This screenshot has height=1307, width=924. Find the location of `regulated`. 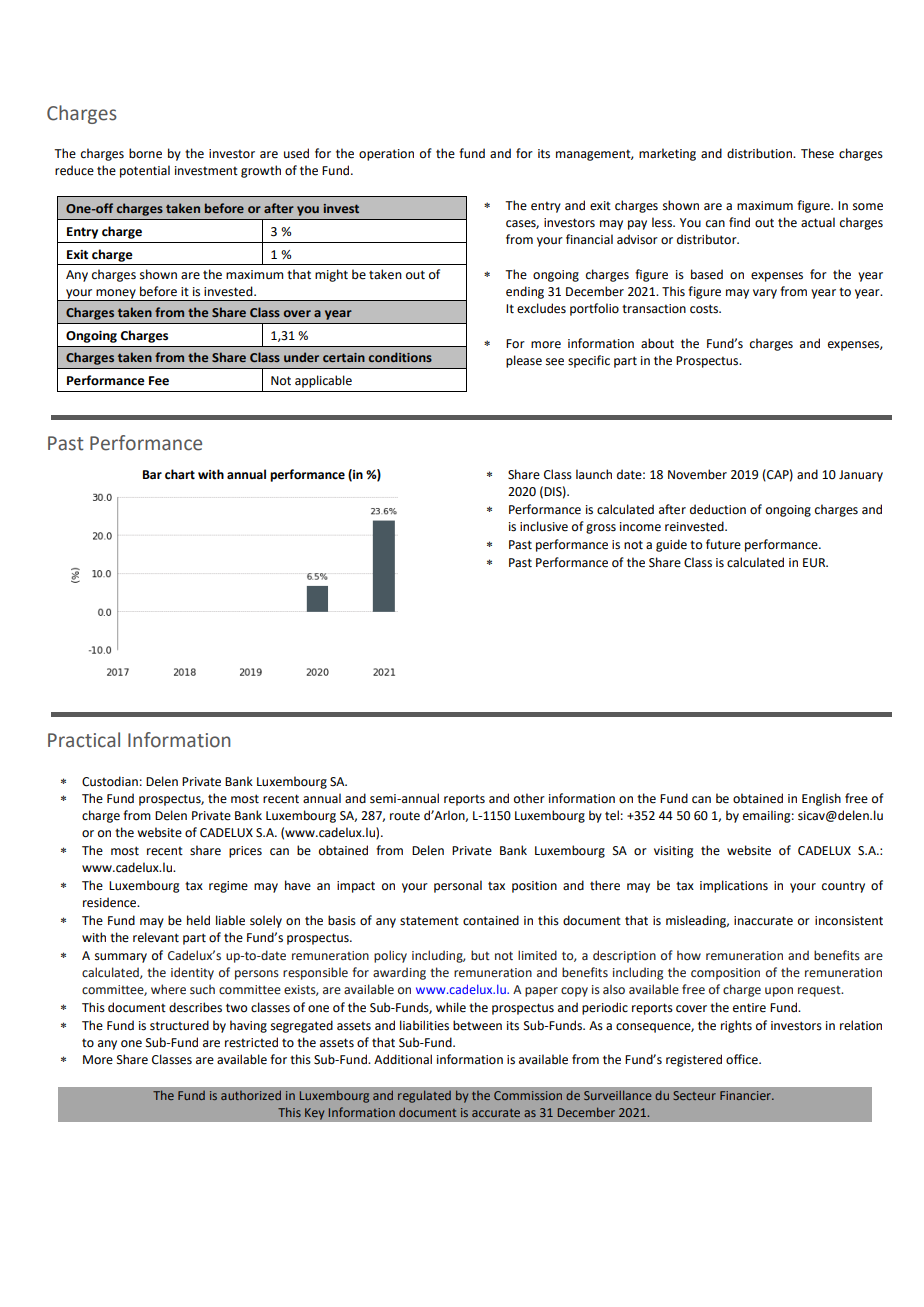

regulated is located at coordinates (424, 1096).
